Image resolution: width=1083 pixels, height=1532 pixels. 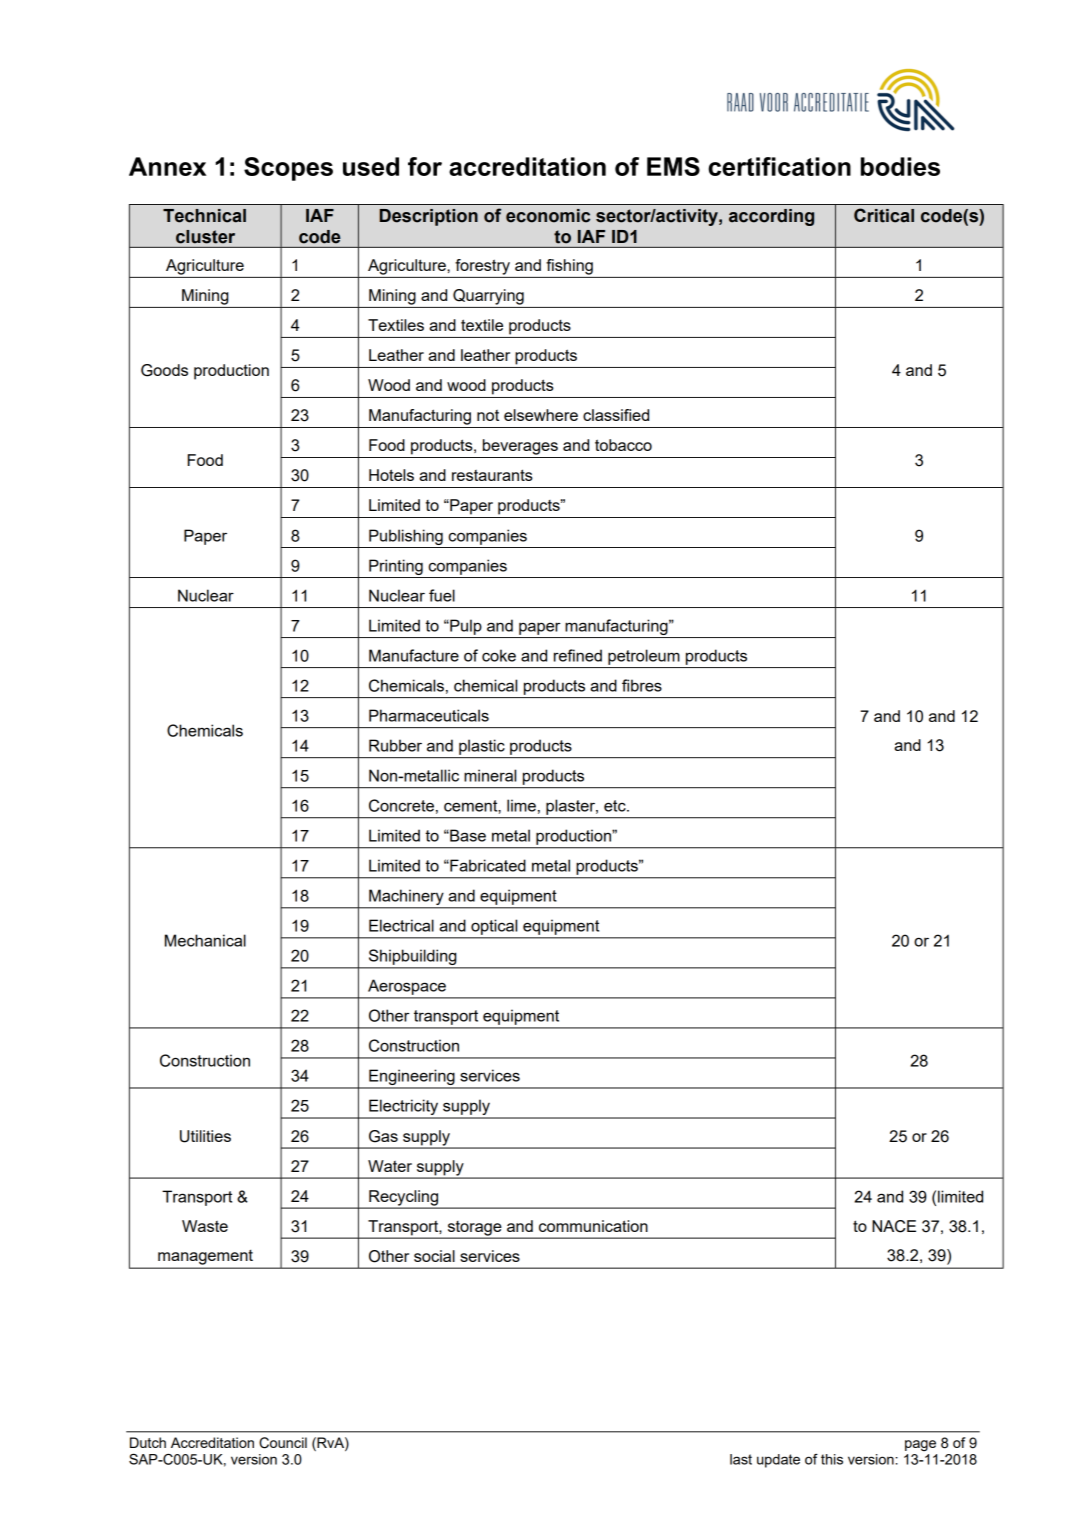 I want to click on communication, so click(x=593, y=1226).
